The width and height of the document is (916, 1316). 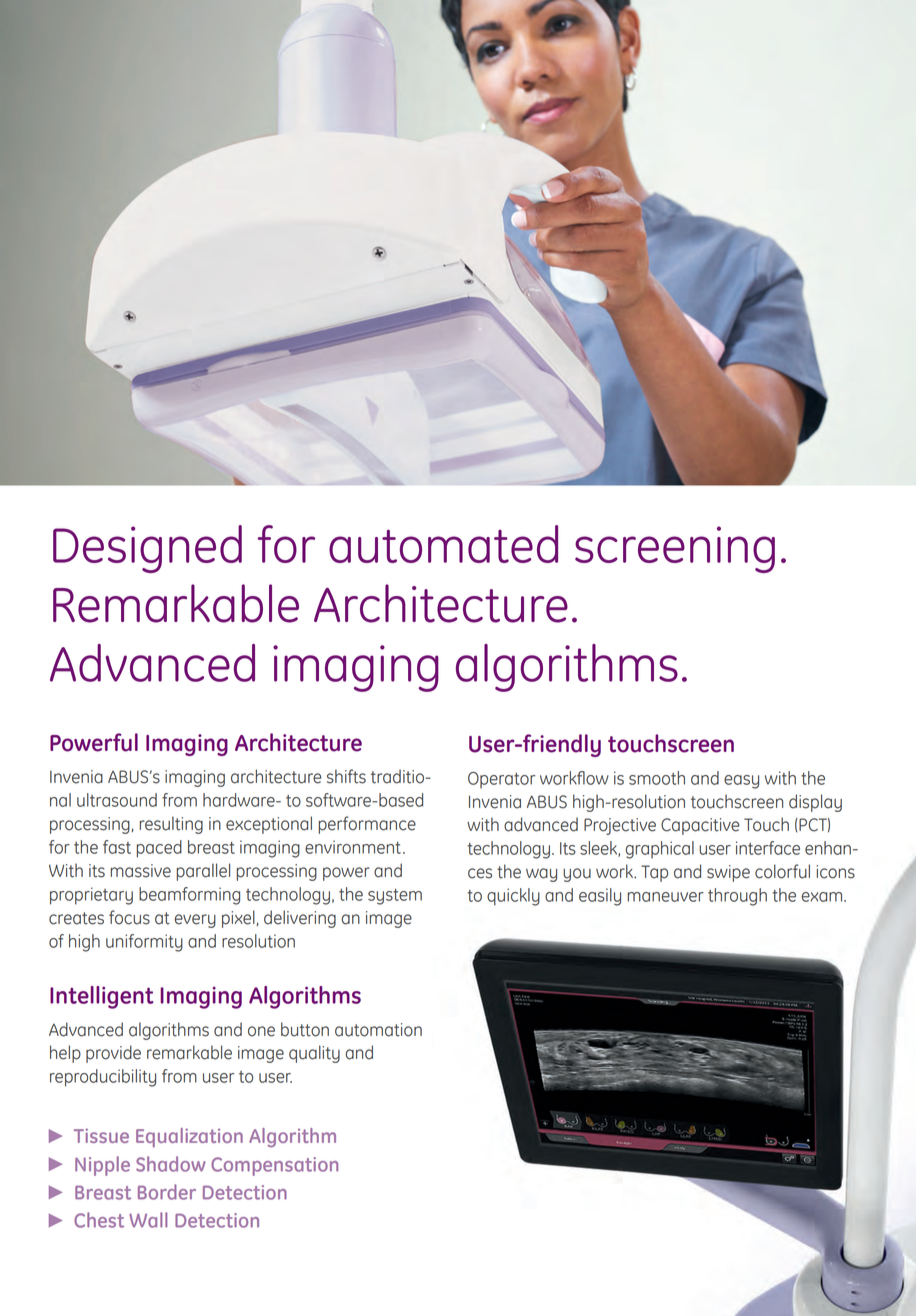 I want to click on through, so click(x=737, y=897).
